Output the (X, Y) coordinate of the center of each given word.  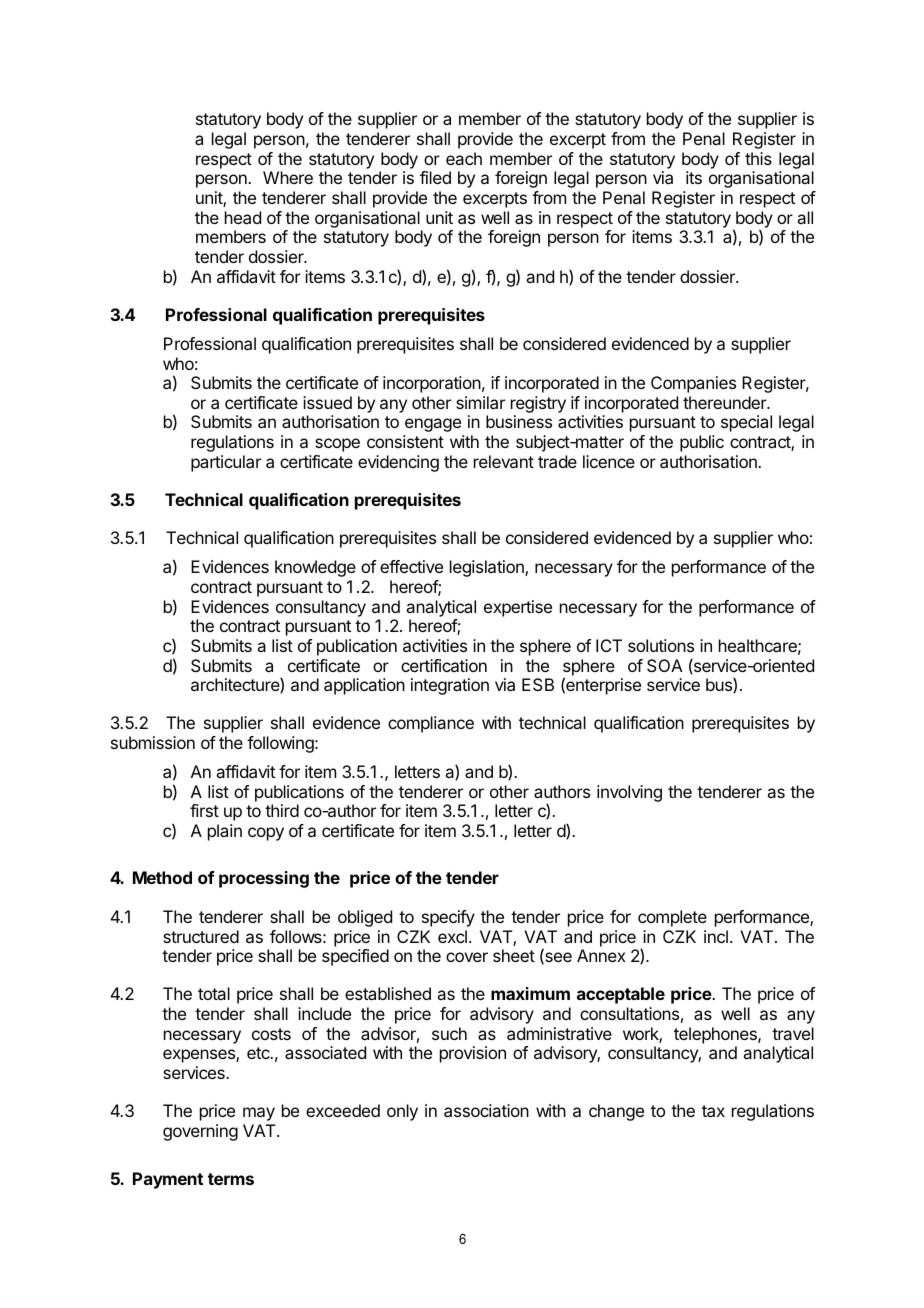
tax (713, 1111)
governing (200, 1132)
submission (153, 742)
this (758, 158)
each (464, 158)
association (486, 1110)
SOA (665, 665)
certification (444, 665)
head (243, 217)
